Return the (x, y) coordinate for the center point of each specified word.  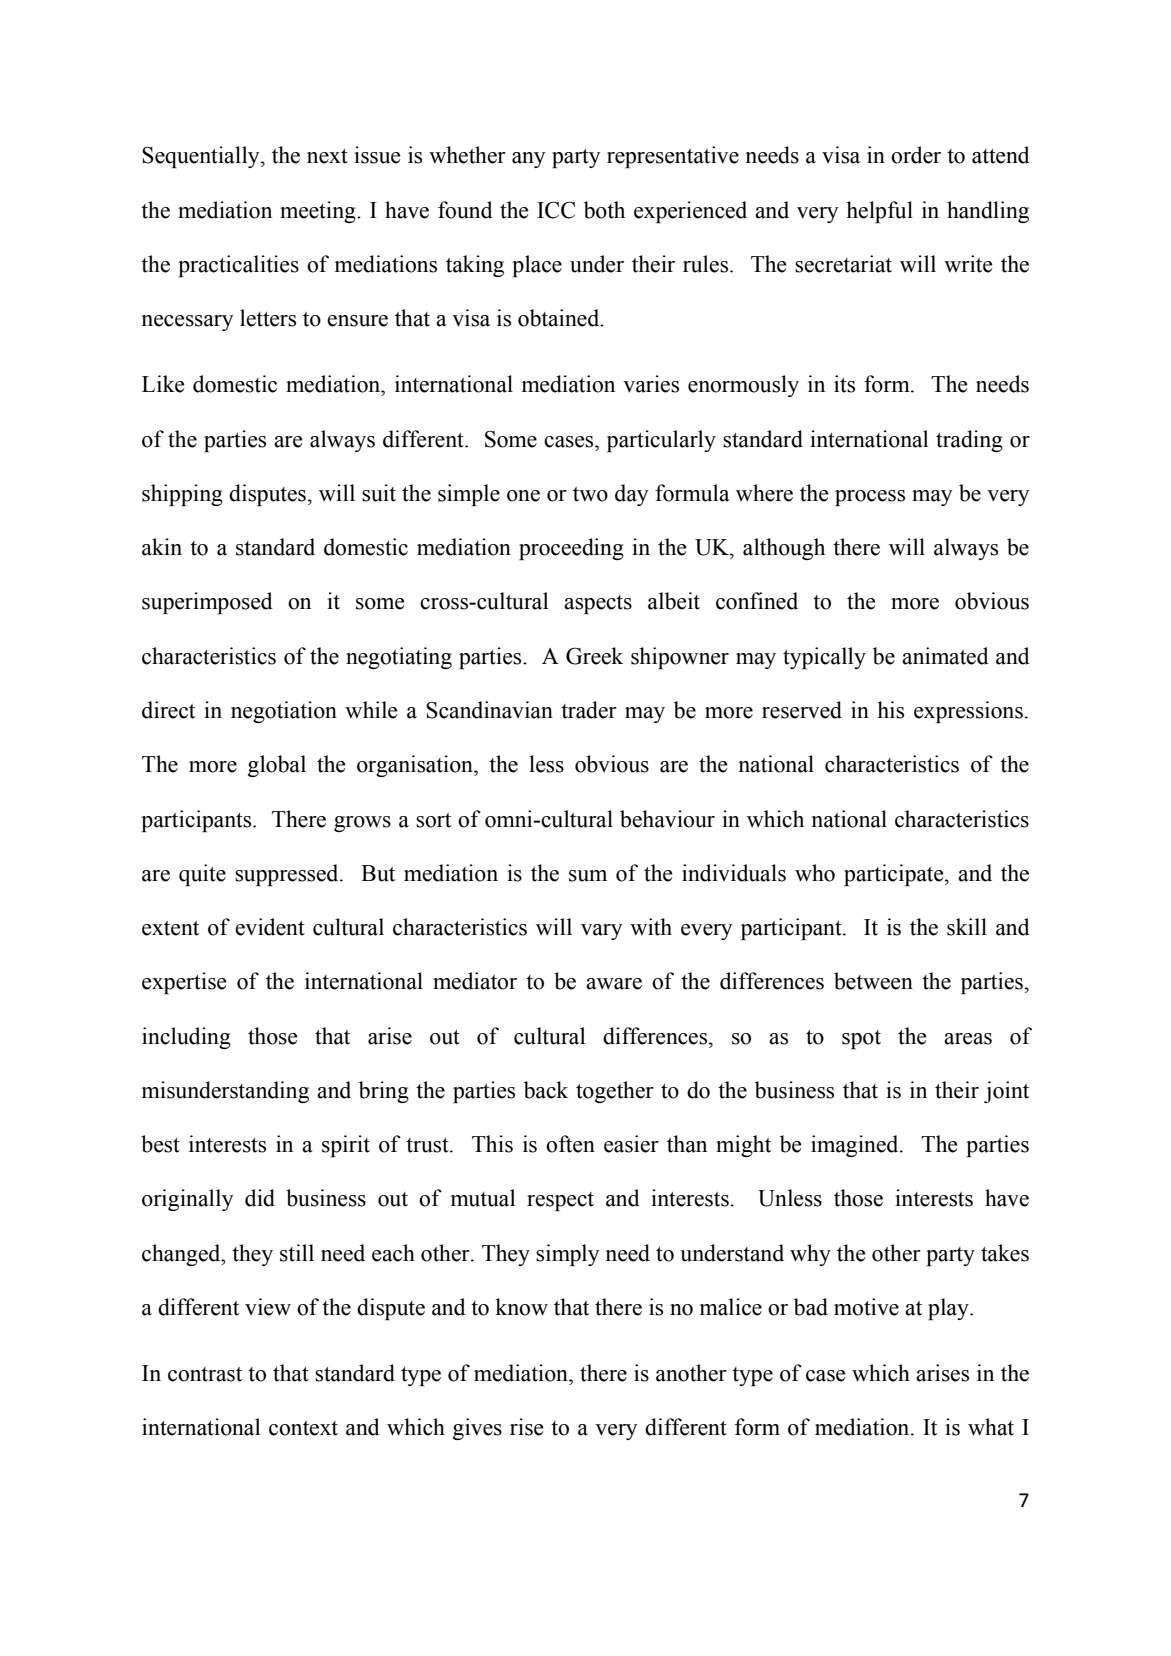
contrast (205, 1374)
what (991, 1427)
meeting (319, 212)
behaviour (667, 819)
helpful (879, 212)
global (277, 766)
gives (477, 1429)
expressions (968, 712)
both (604, 210)
